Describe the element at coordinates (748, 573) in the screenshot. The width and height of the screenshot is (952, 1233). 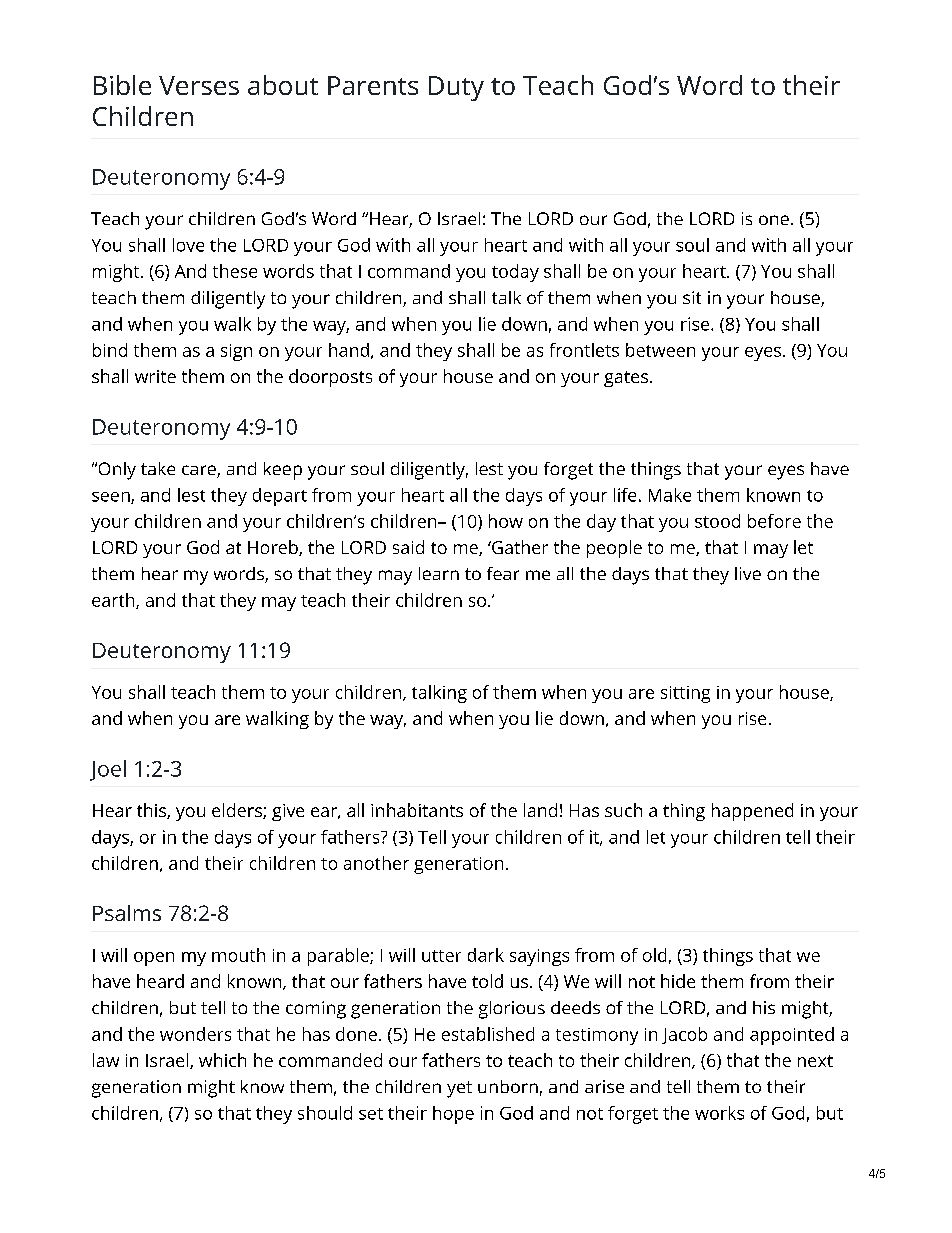
I see `live` at that location.
